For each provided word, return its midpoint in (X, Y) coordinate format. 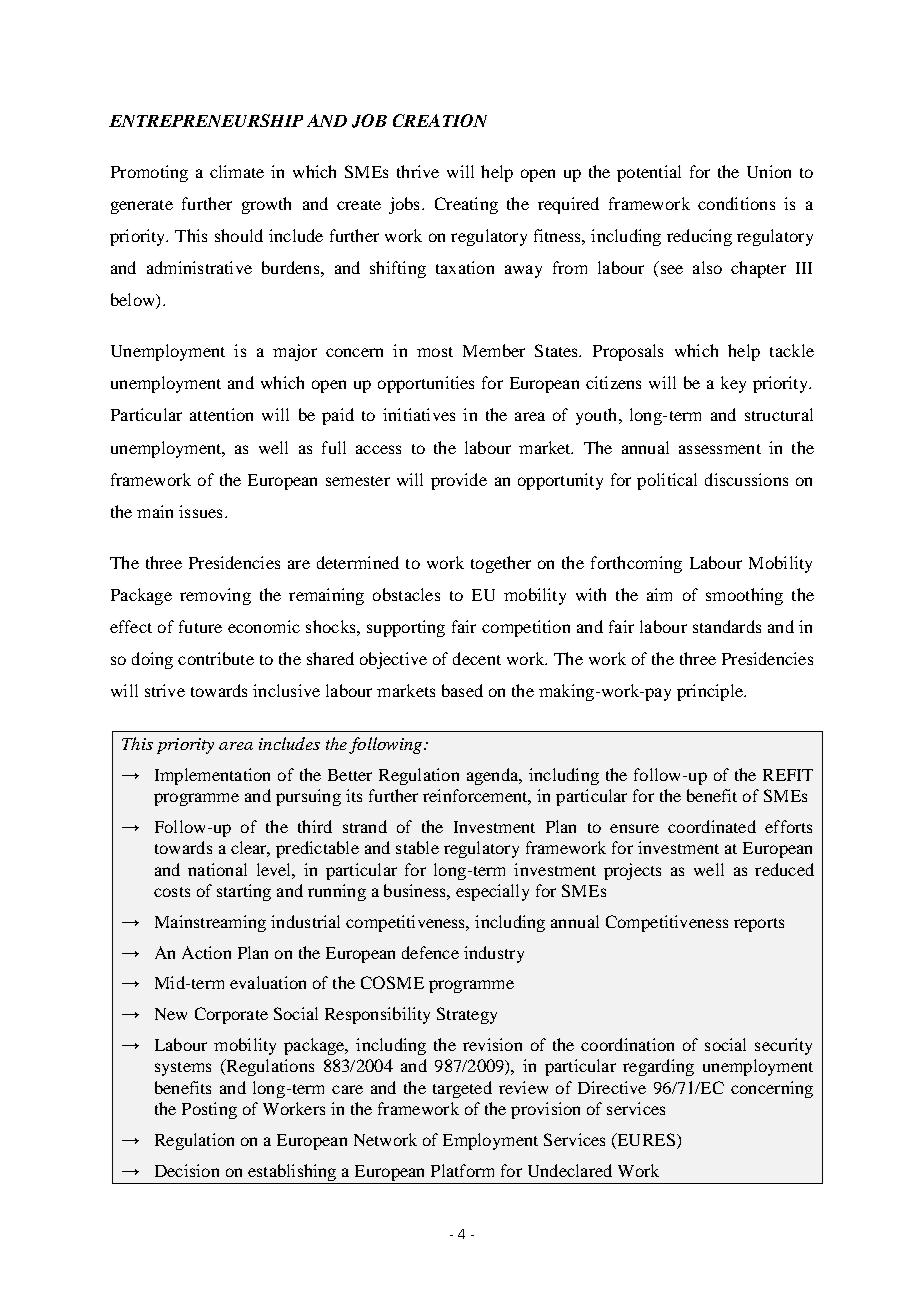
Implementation (212, 776)
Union (769, 171)
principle (711, 692)
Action (206, 952)
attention (221, 414)
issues (200, 511)
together (501, 564)
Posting (209, 1110)
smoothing (744, 596)
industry (494, 954)
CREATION (440, 120)
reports (759, 925)
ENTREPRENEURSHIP (206, 120)
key (733, 384)
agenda (494, 776)
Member (494, 350)
